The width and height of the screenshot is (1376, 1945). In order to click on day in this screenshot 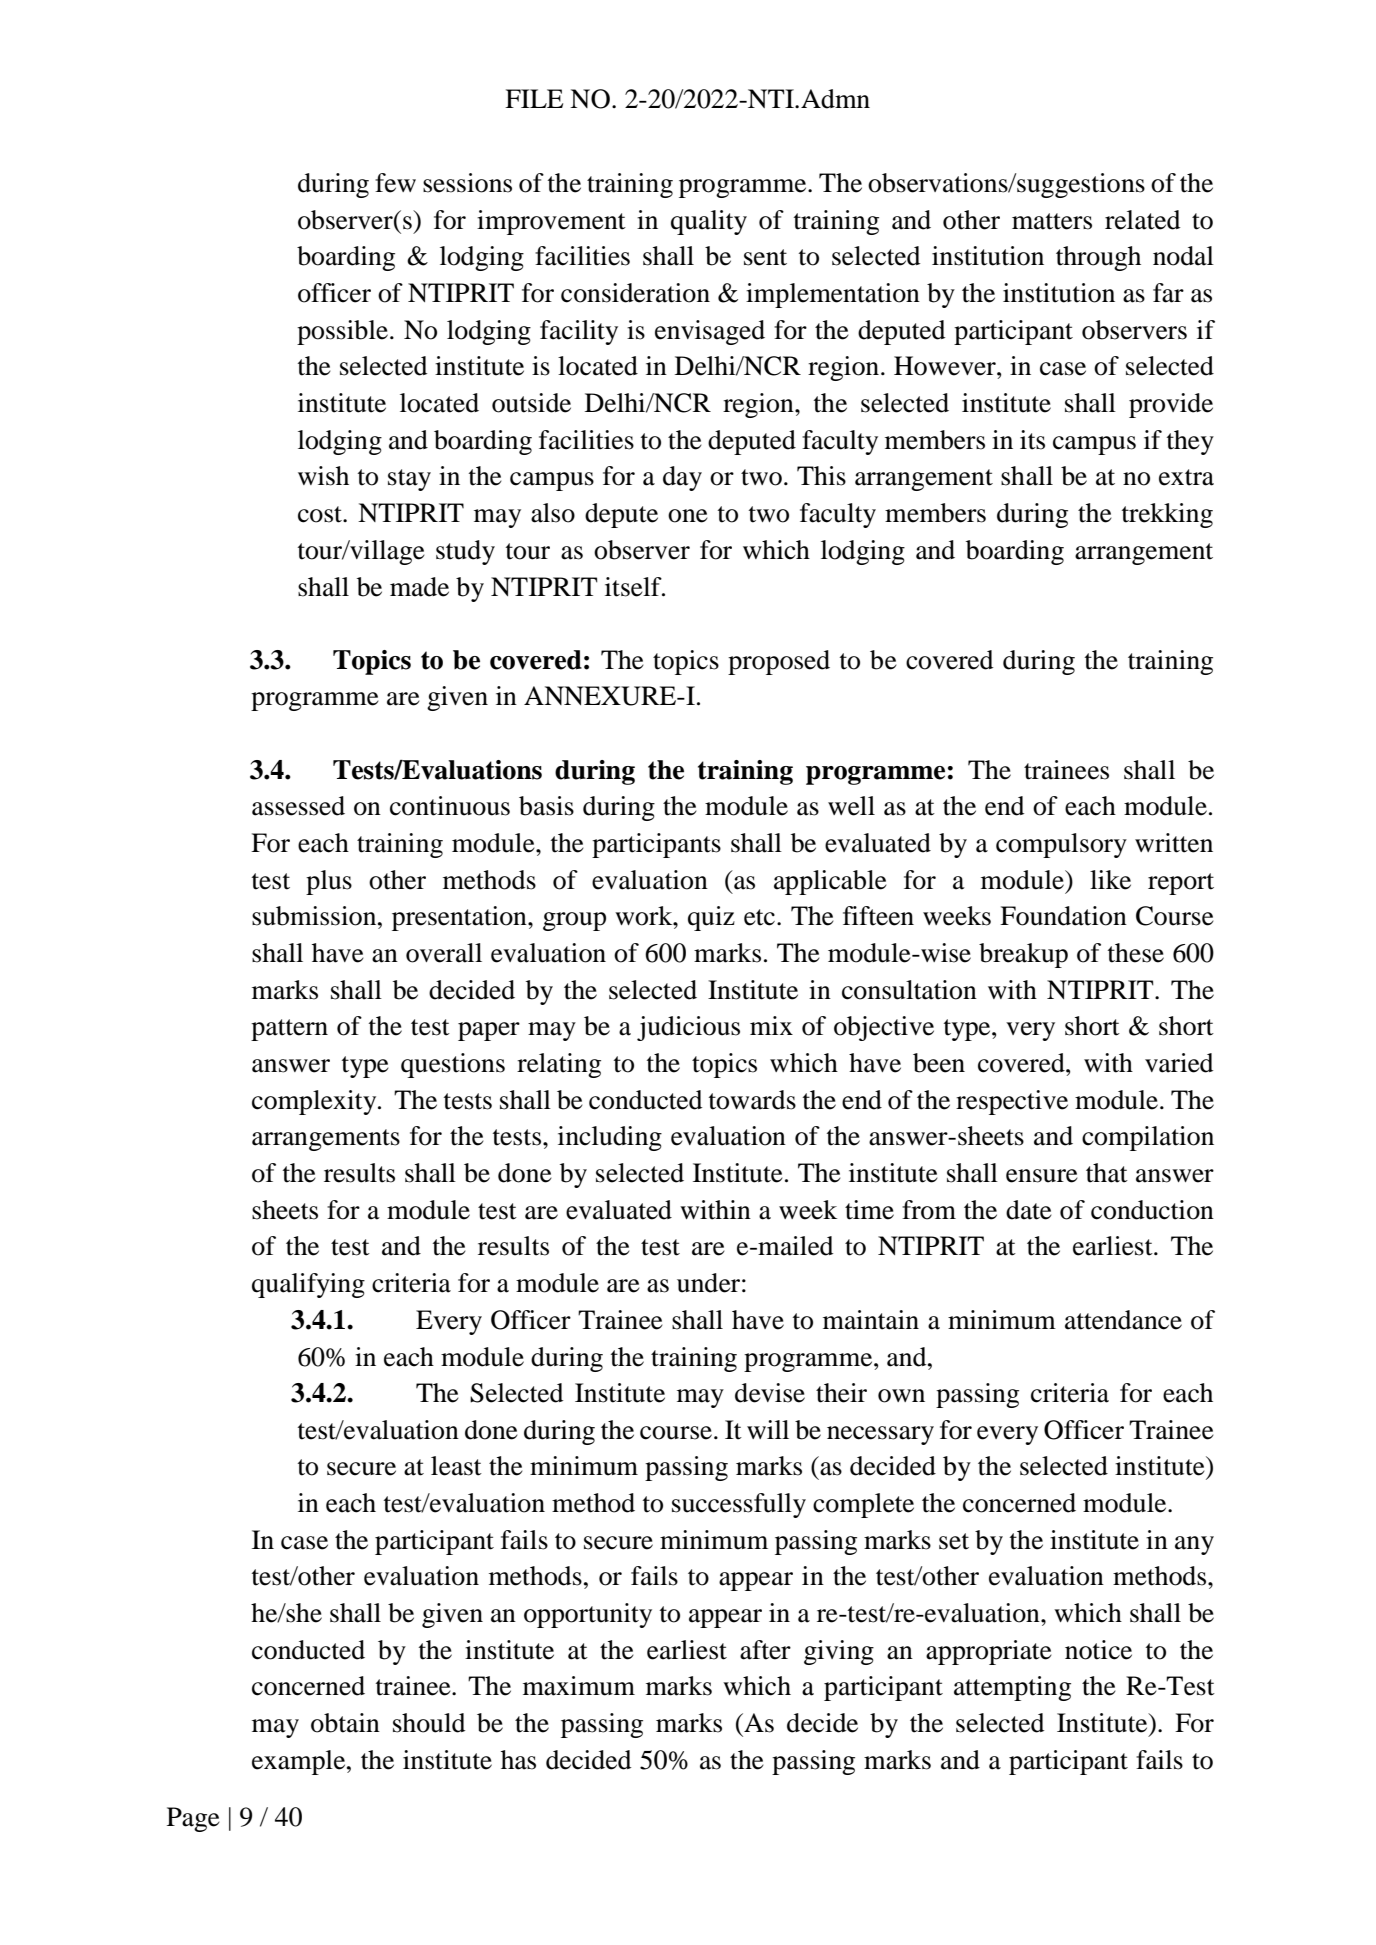, I will do `click(682, 478)`.
